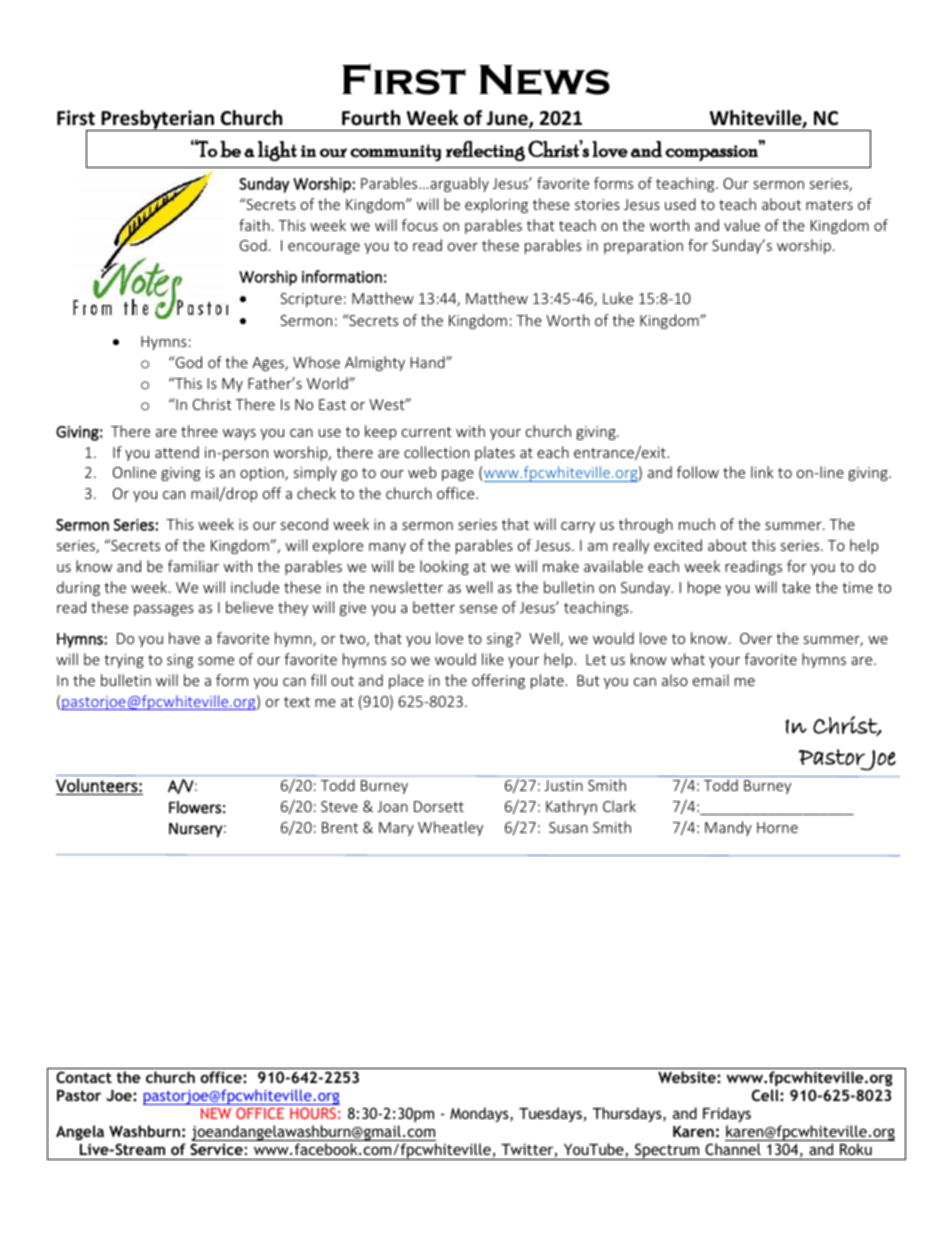 The height and width of the image is (1233, 952). Describe the element at coordinates (157, 120) in the image. I see `Presbyterian` at that location.
